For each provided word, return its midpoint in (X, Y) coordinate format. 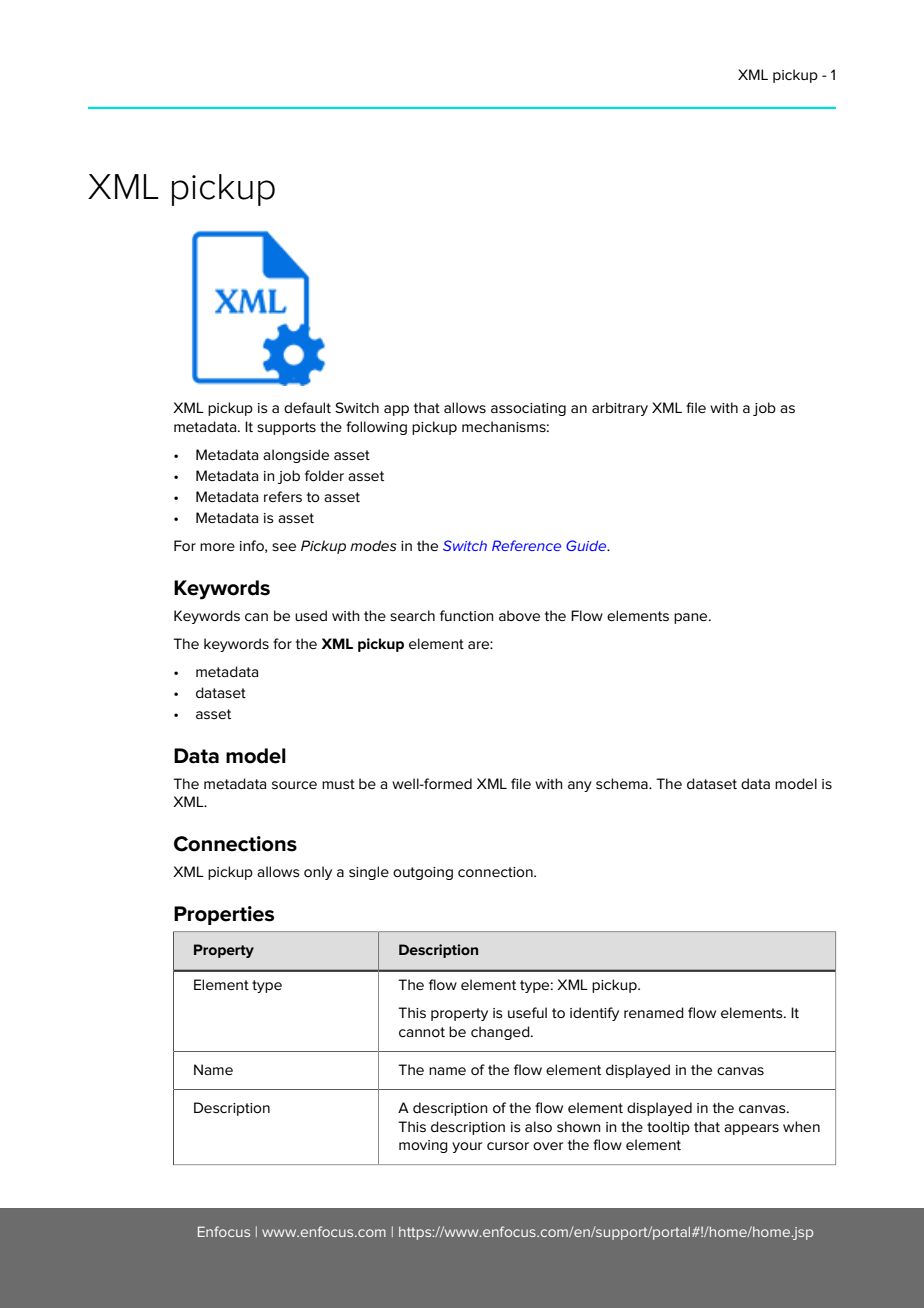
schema (623, 783)
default (307, 407)
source (294, 785)
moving (423, 1146)
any (580, 786)
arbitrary (620, 409)
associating (528, 409)
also (538, 1126)
